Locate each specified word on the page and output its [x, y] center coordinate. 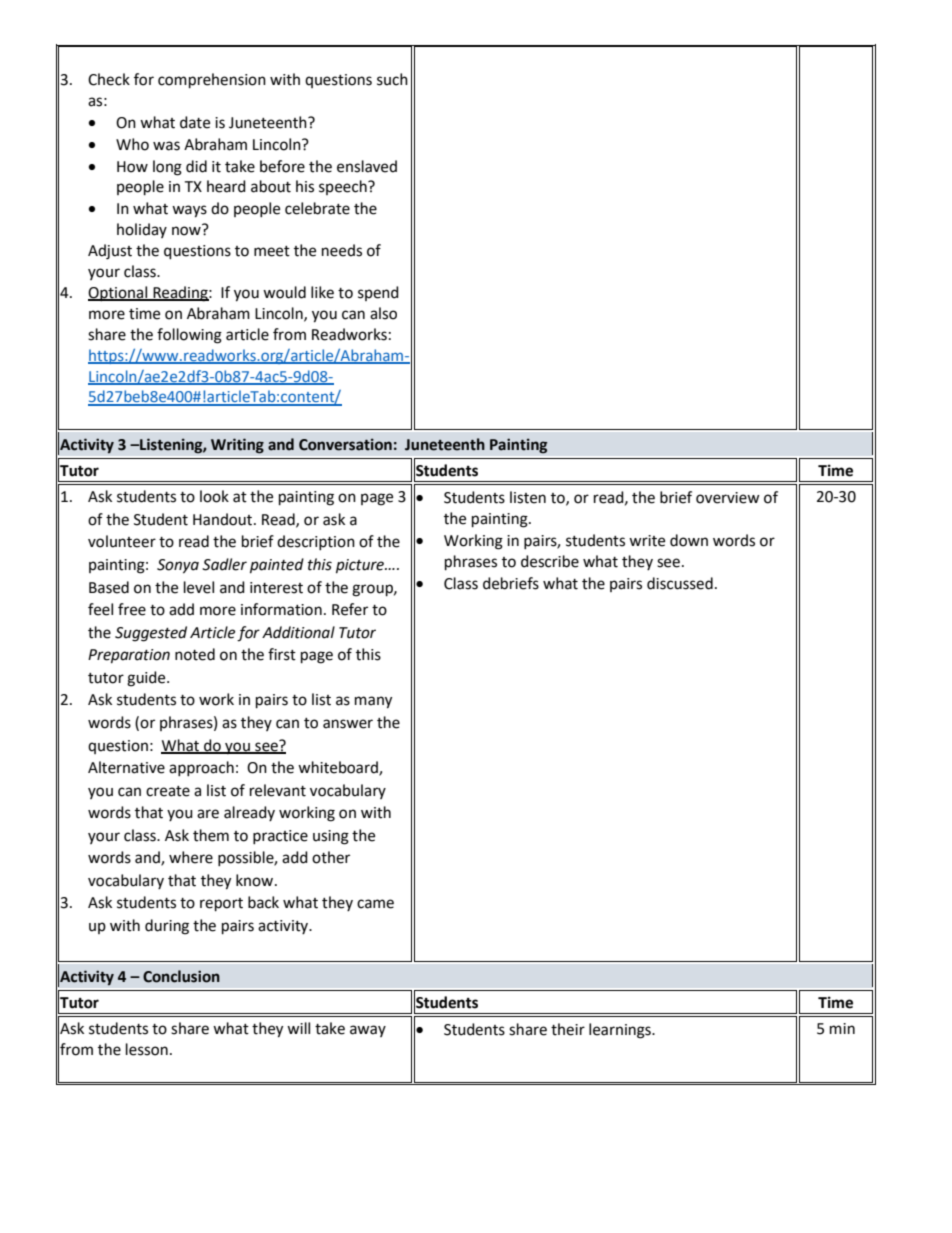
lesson [147, 1049]
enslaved [367, 166]
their [568, 1029]
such [392, 79]
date [195, 122]
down [689, 540]
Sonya [178, 566]
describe [550, 561]
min [842, 1028]
